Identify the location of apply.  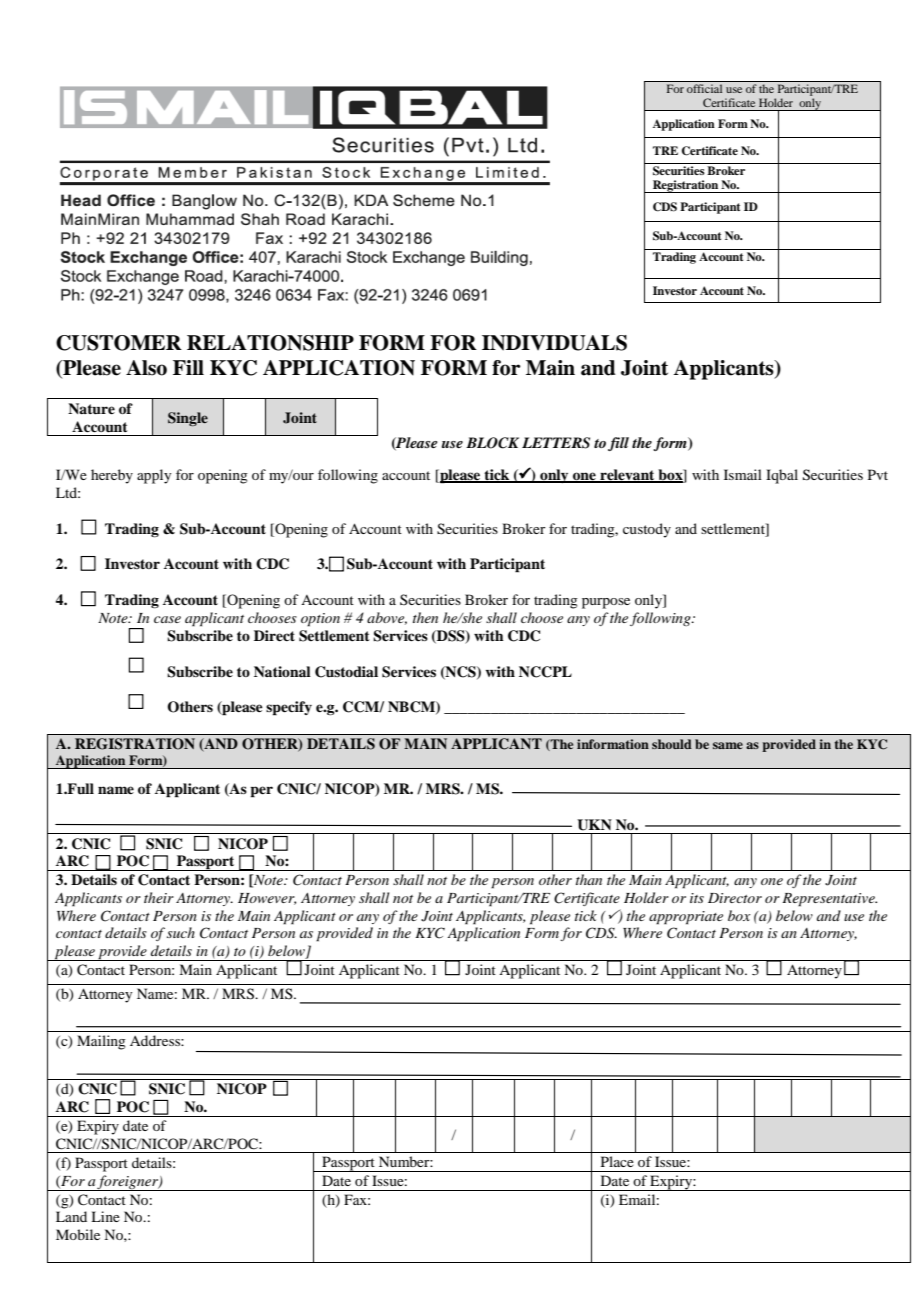
(154, 476).
